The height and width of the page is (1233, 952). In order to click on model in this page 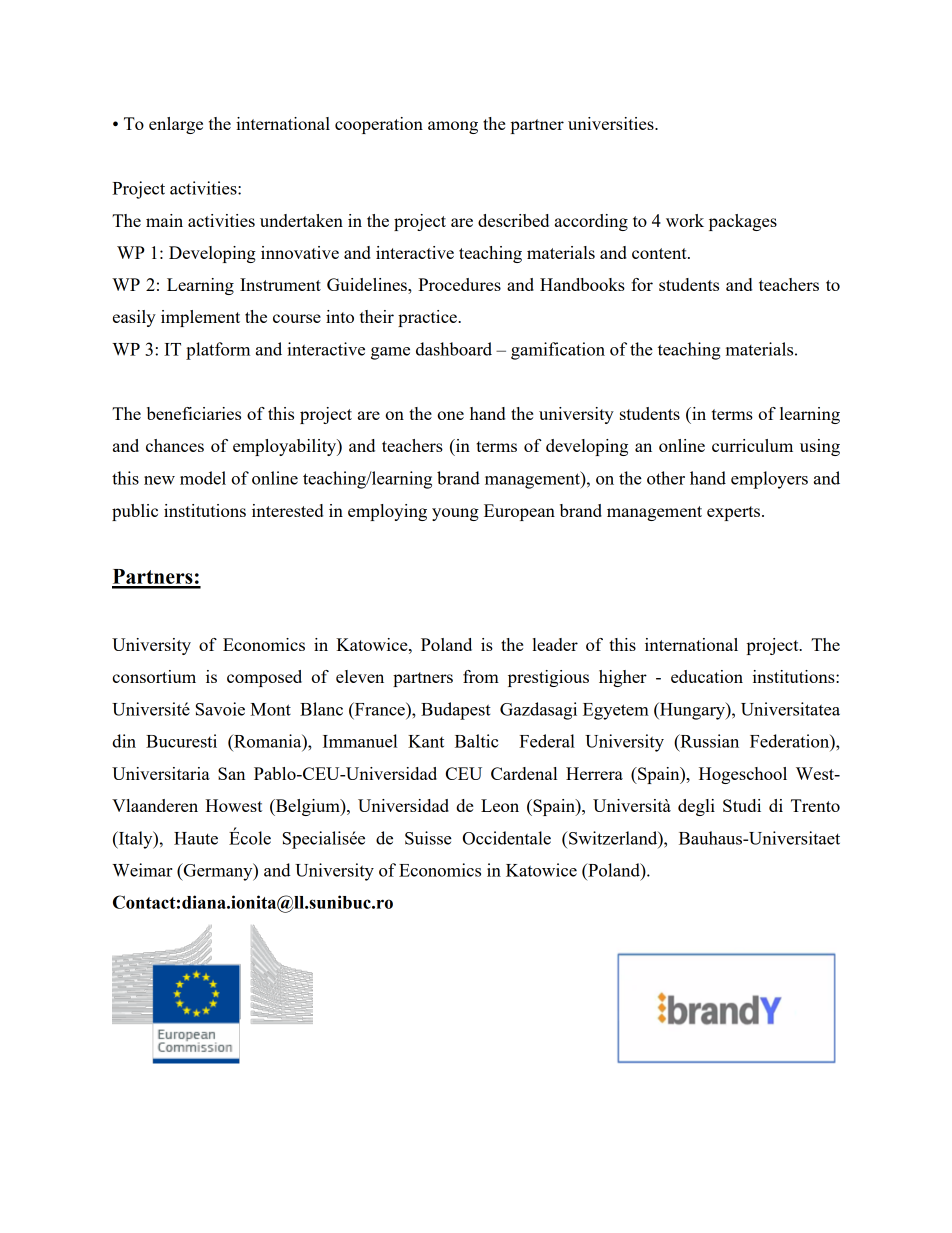, I will do `click(203, 478)`.
